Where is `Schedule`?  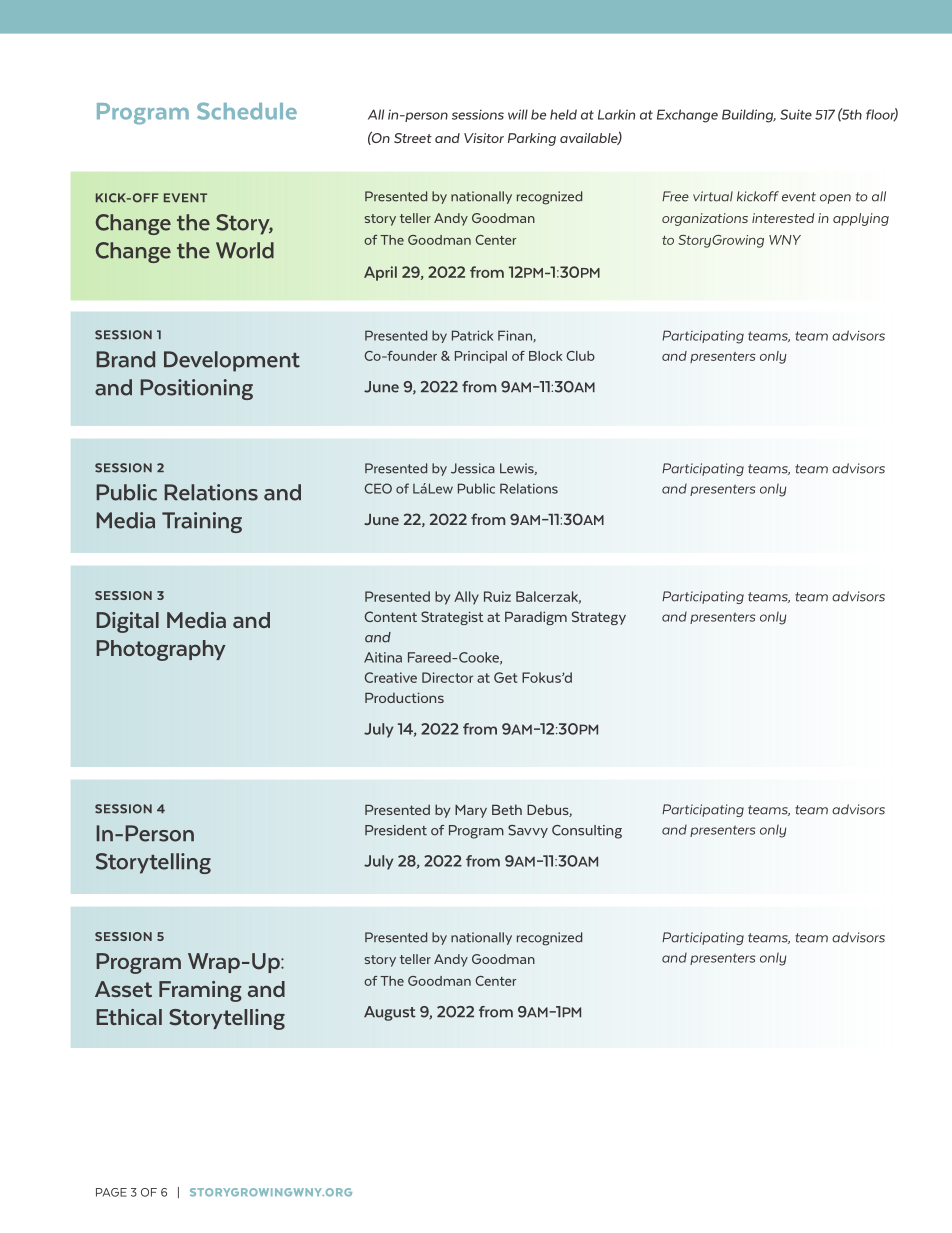 Schedule is located at coordinates (247, 111).
